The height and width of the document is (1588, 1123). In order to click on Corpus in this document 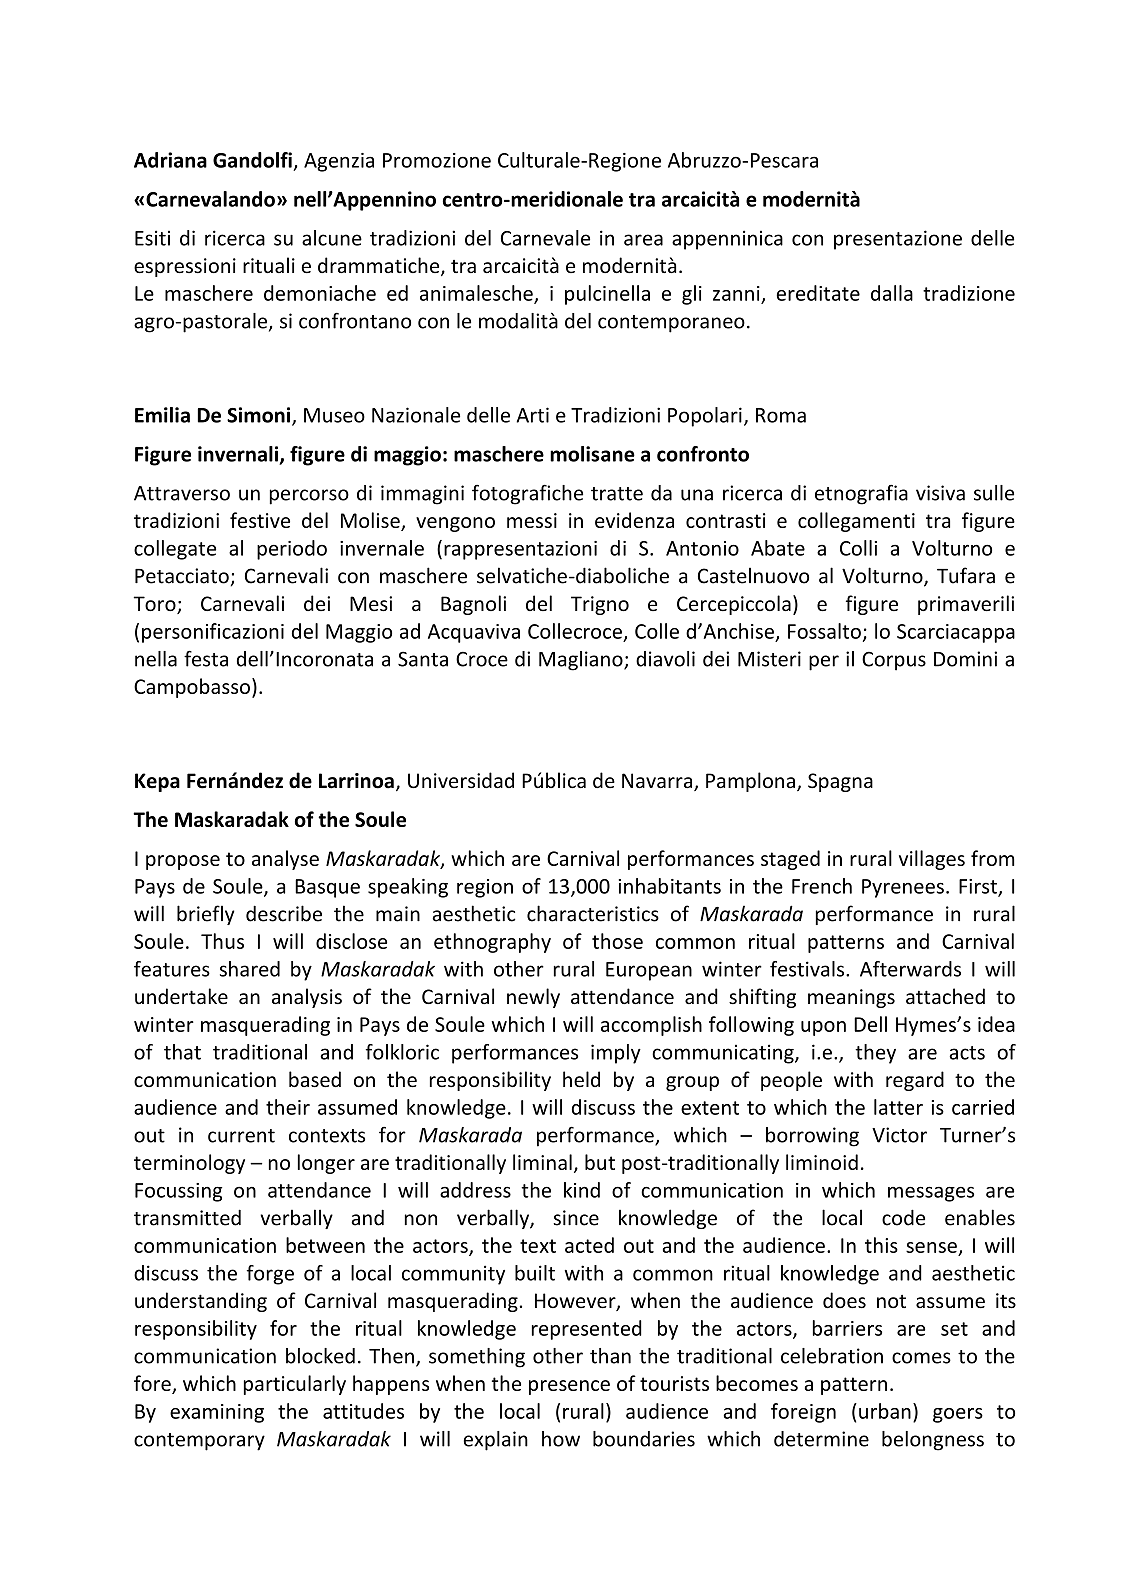, I will do `click(894, 661)`.
